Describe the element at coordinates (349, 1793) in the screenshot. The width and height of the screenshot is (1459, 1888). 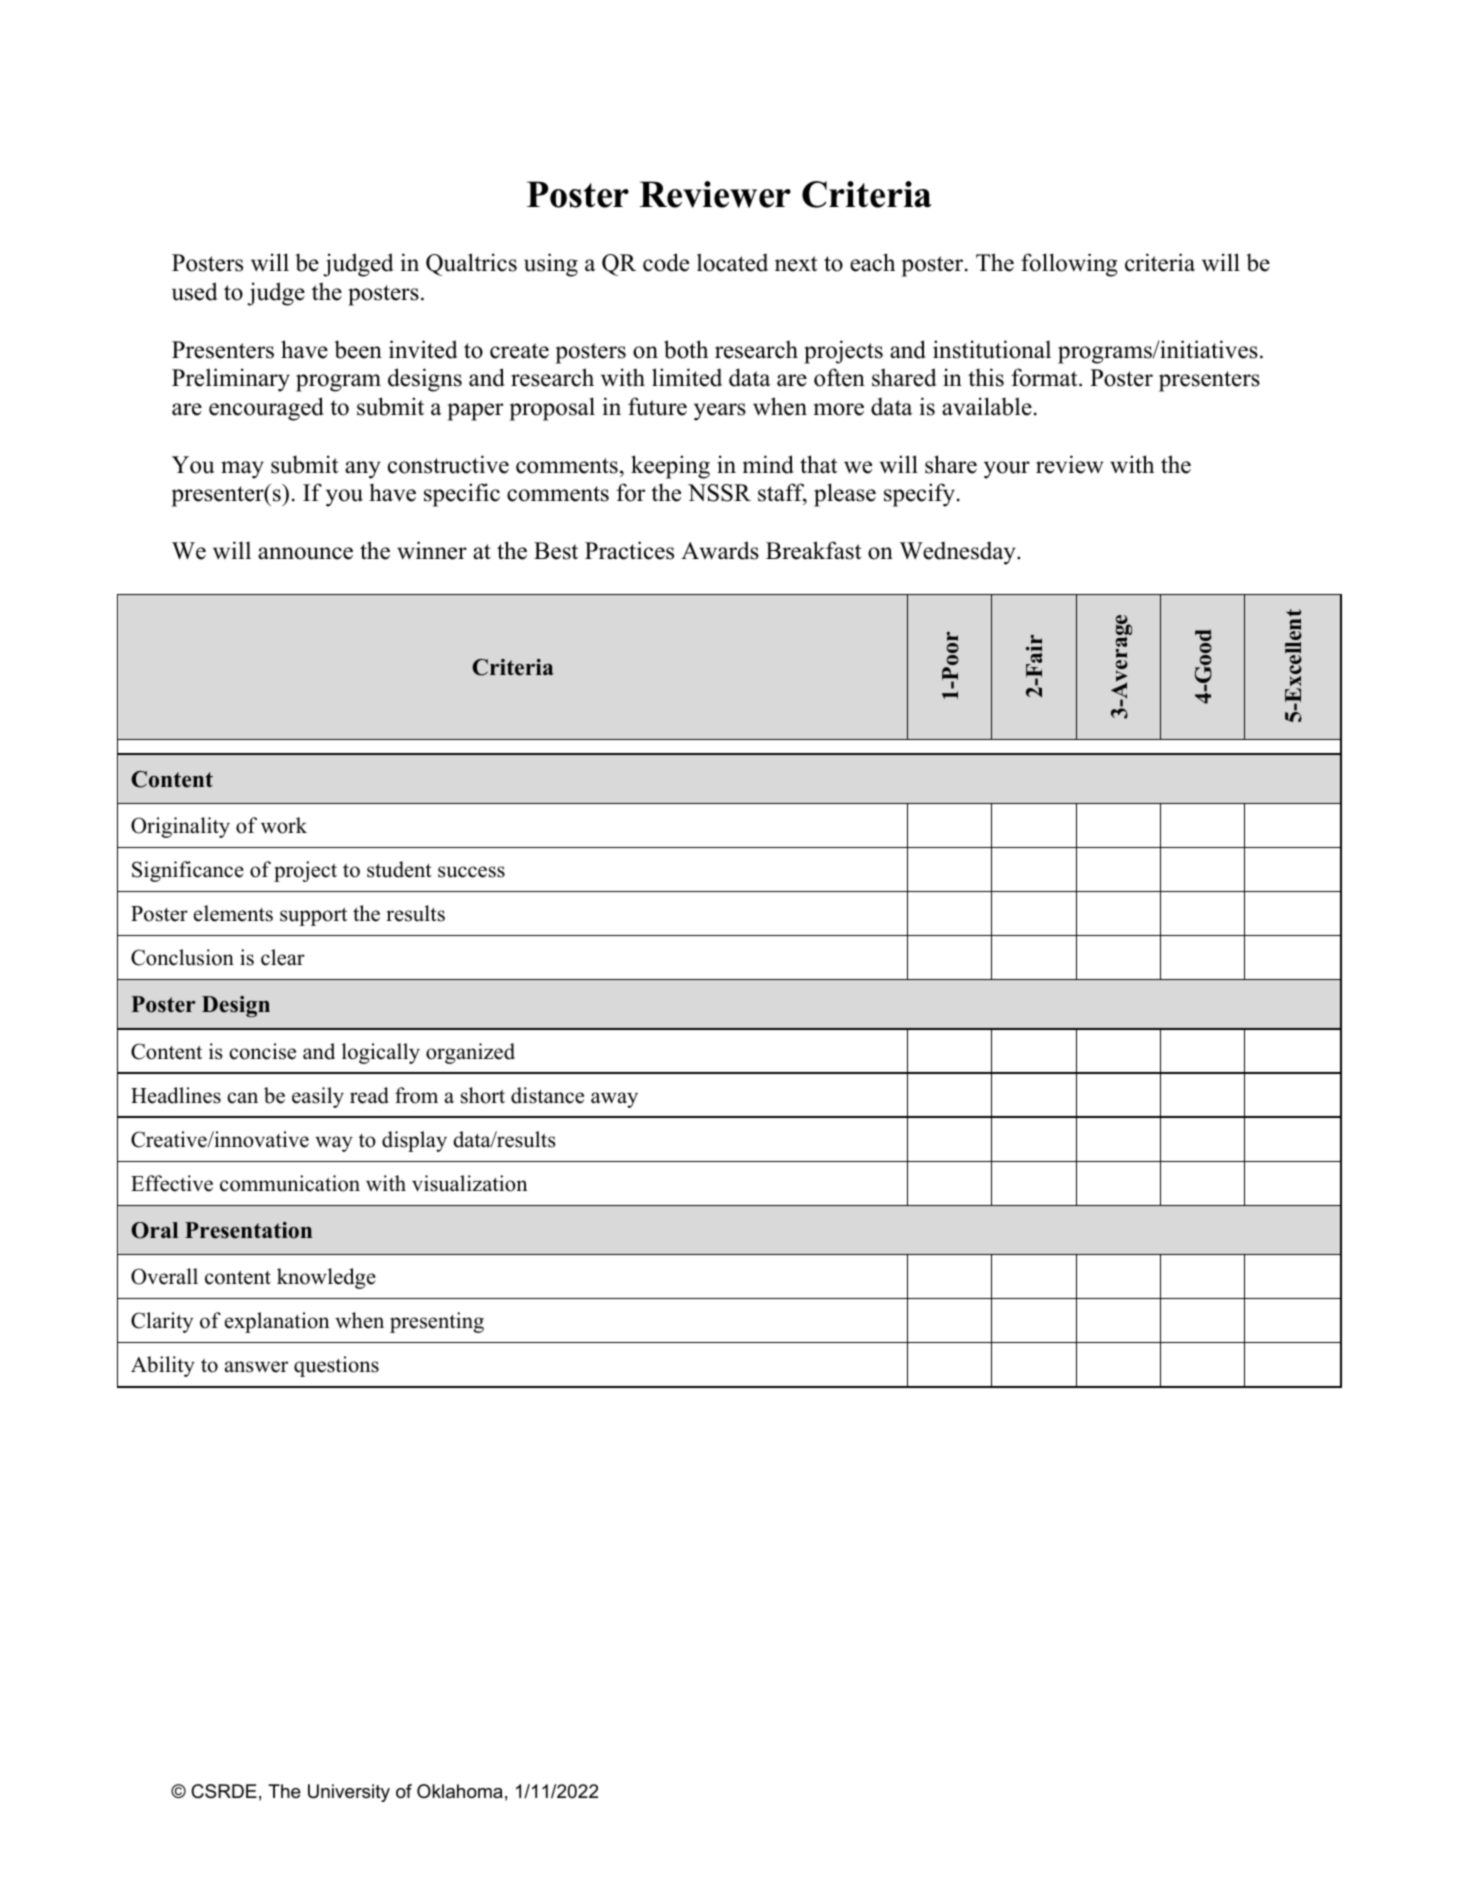
I see `University` at that location.
